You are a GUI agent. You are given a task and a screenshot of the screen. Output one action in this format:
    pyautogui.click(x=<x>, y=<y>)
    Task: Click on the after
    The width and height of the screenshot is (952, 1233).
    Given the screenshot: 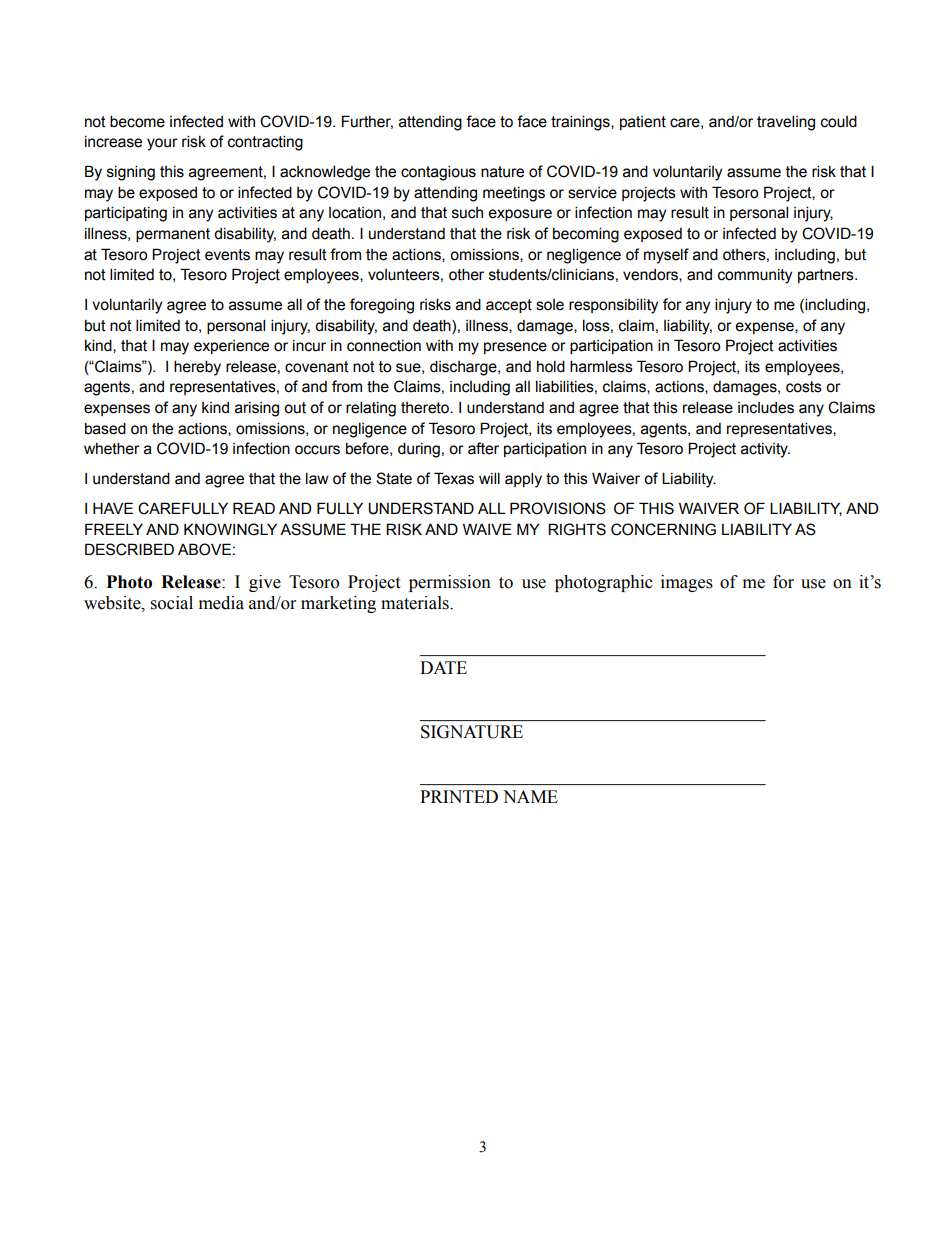 What is the action you would take?
    pyautogui.click(x=483, y=448)
